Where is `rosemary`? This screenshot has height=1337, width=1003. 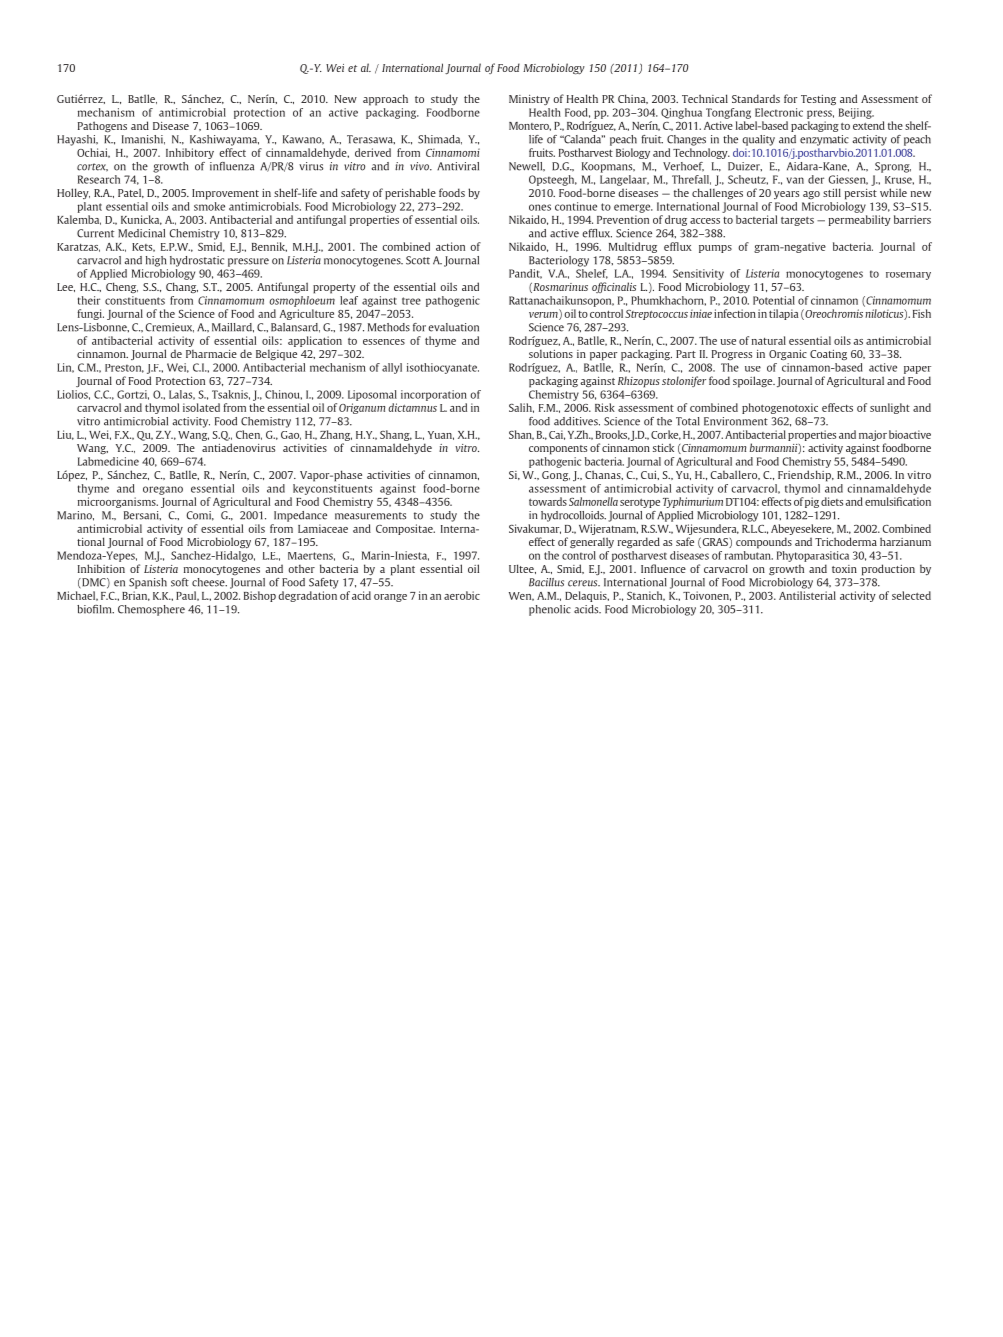
rosemary is located at coordinates (908, 276).
